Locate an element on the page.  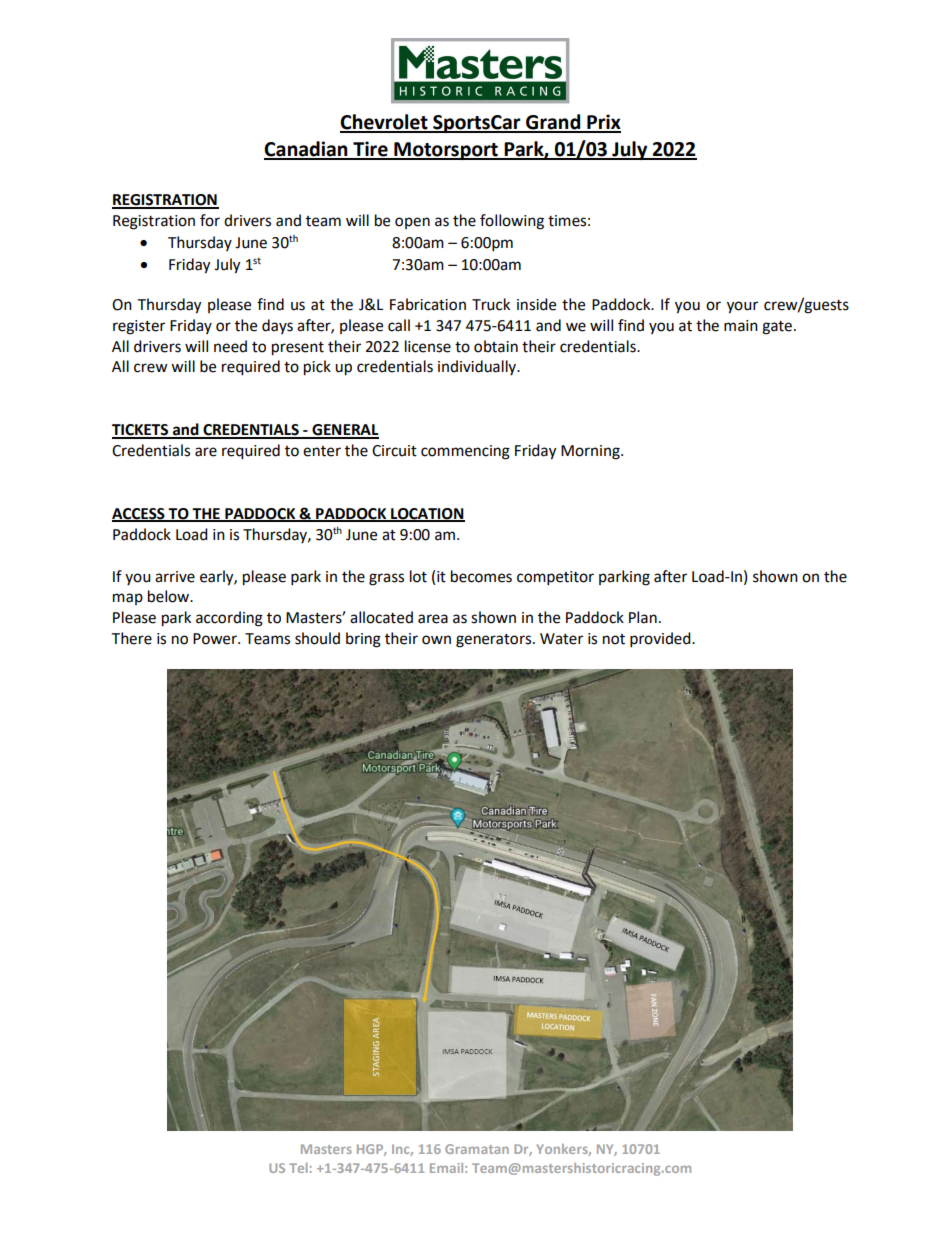
generators is located at coordinates (495, 641).
